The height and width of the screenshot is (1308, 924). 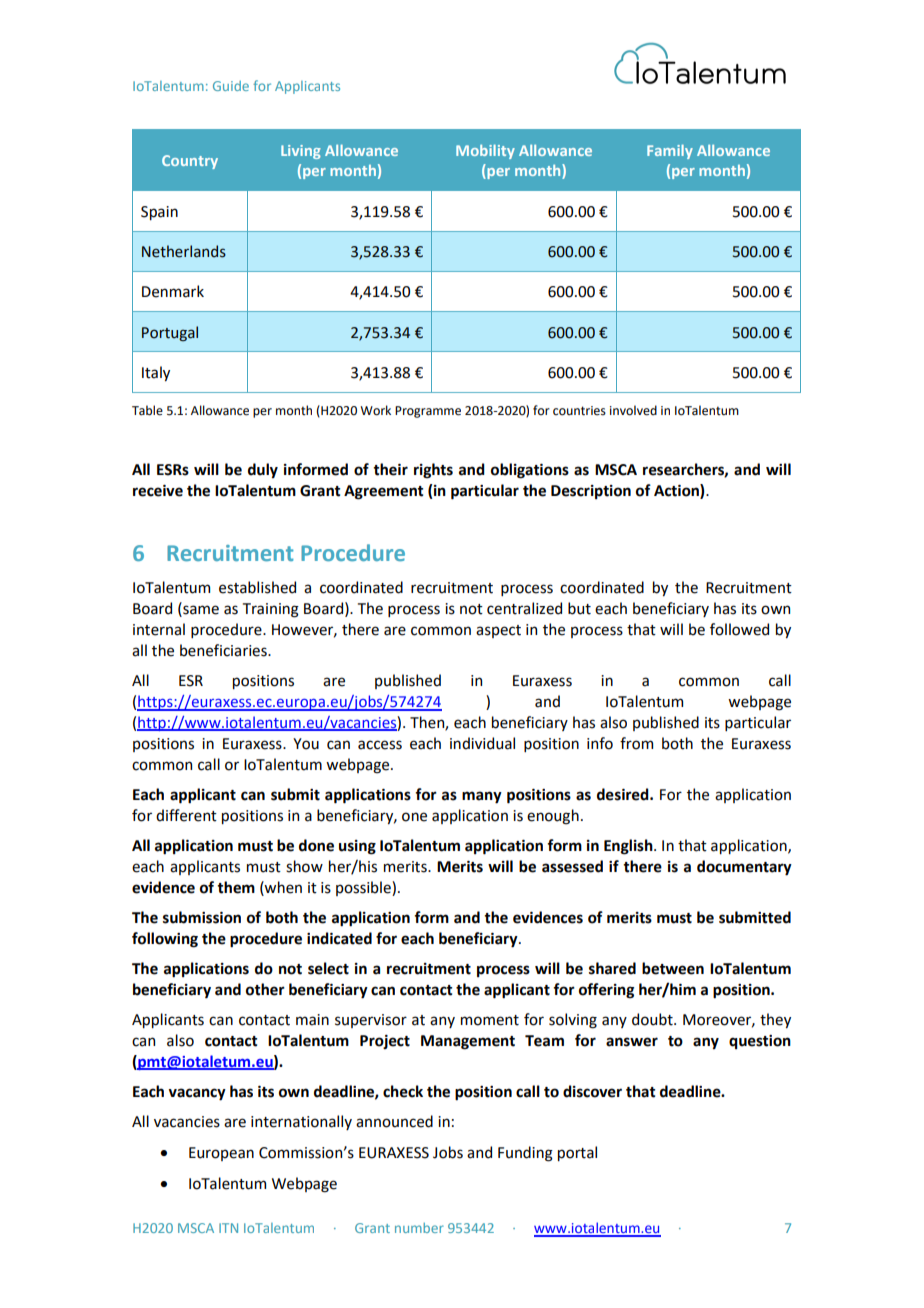 What do you see at coordinates (428, 412) in the screenshot?
I see `Programme` at bounding box center [428, 412].
